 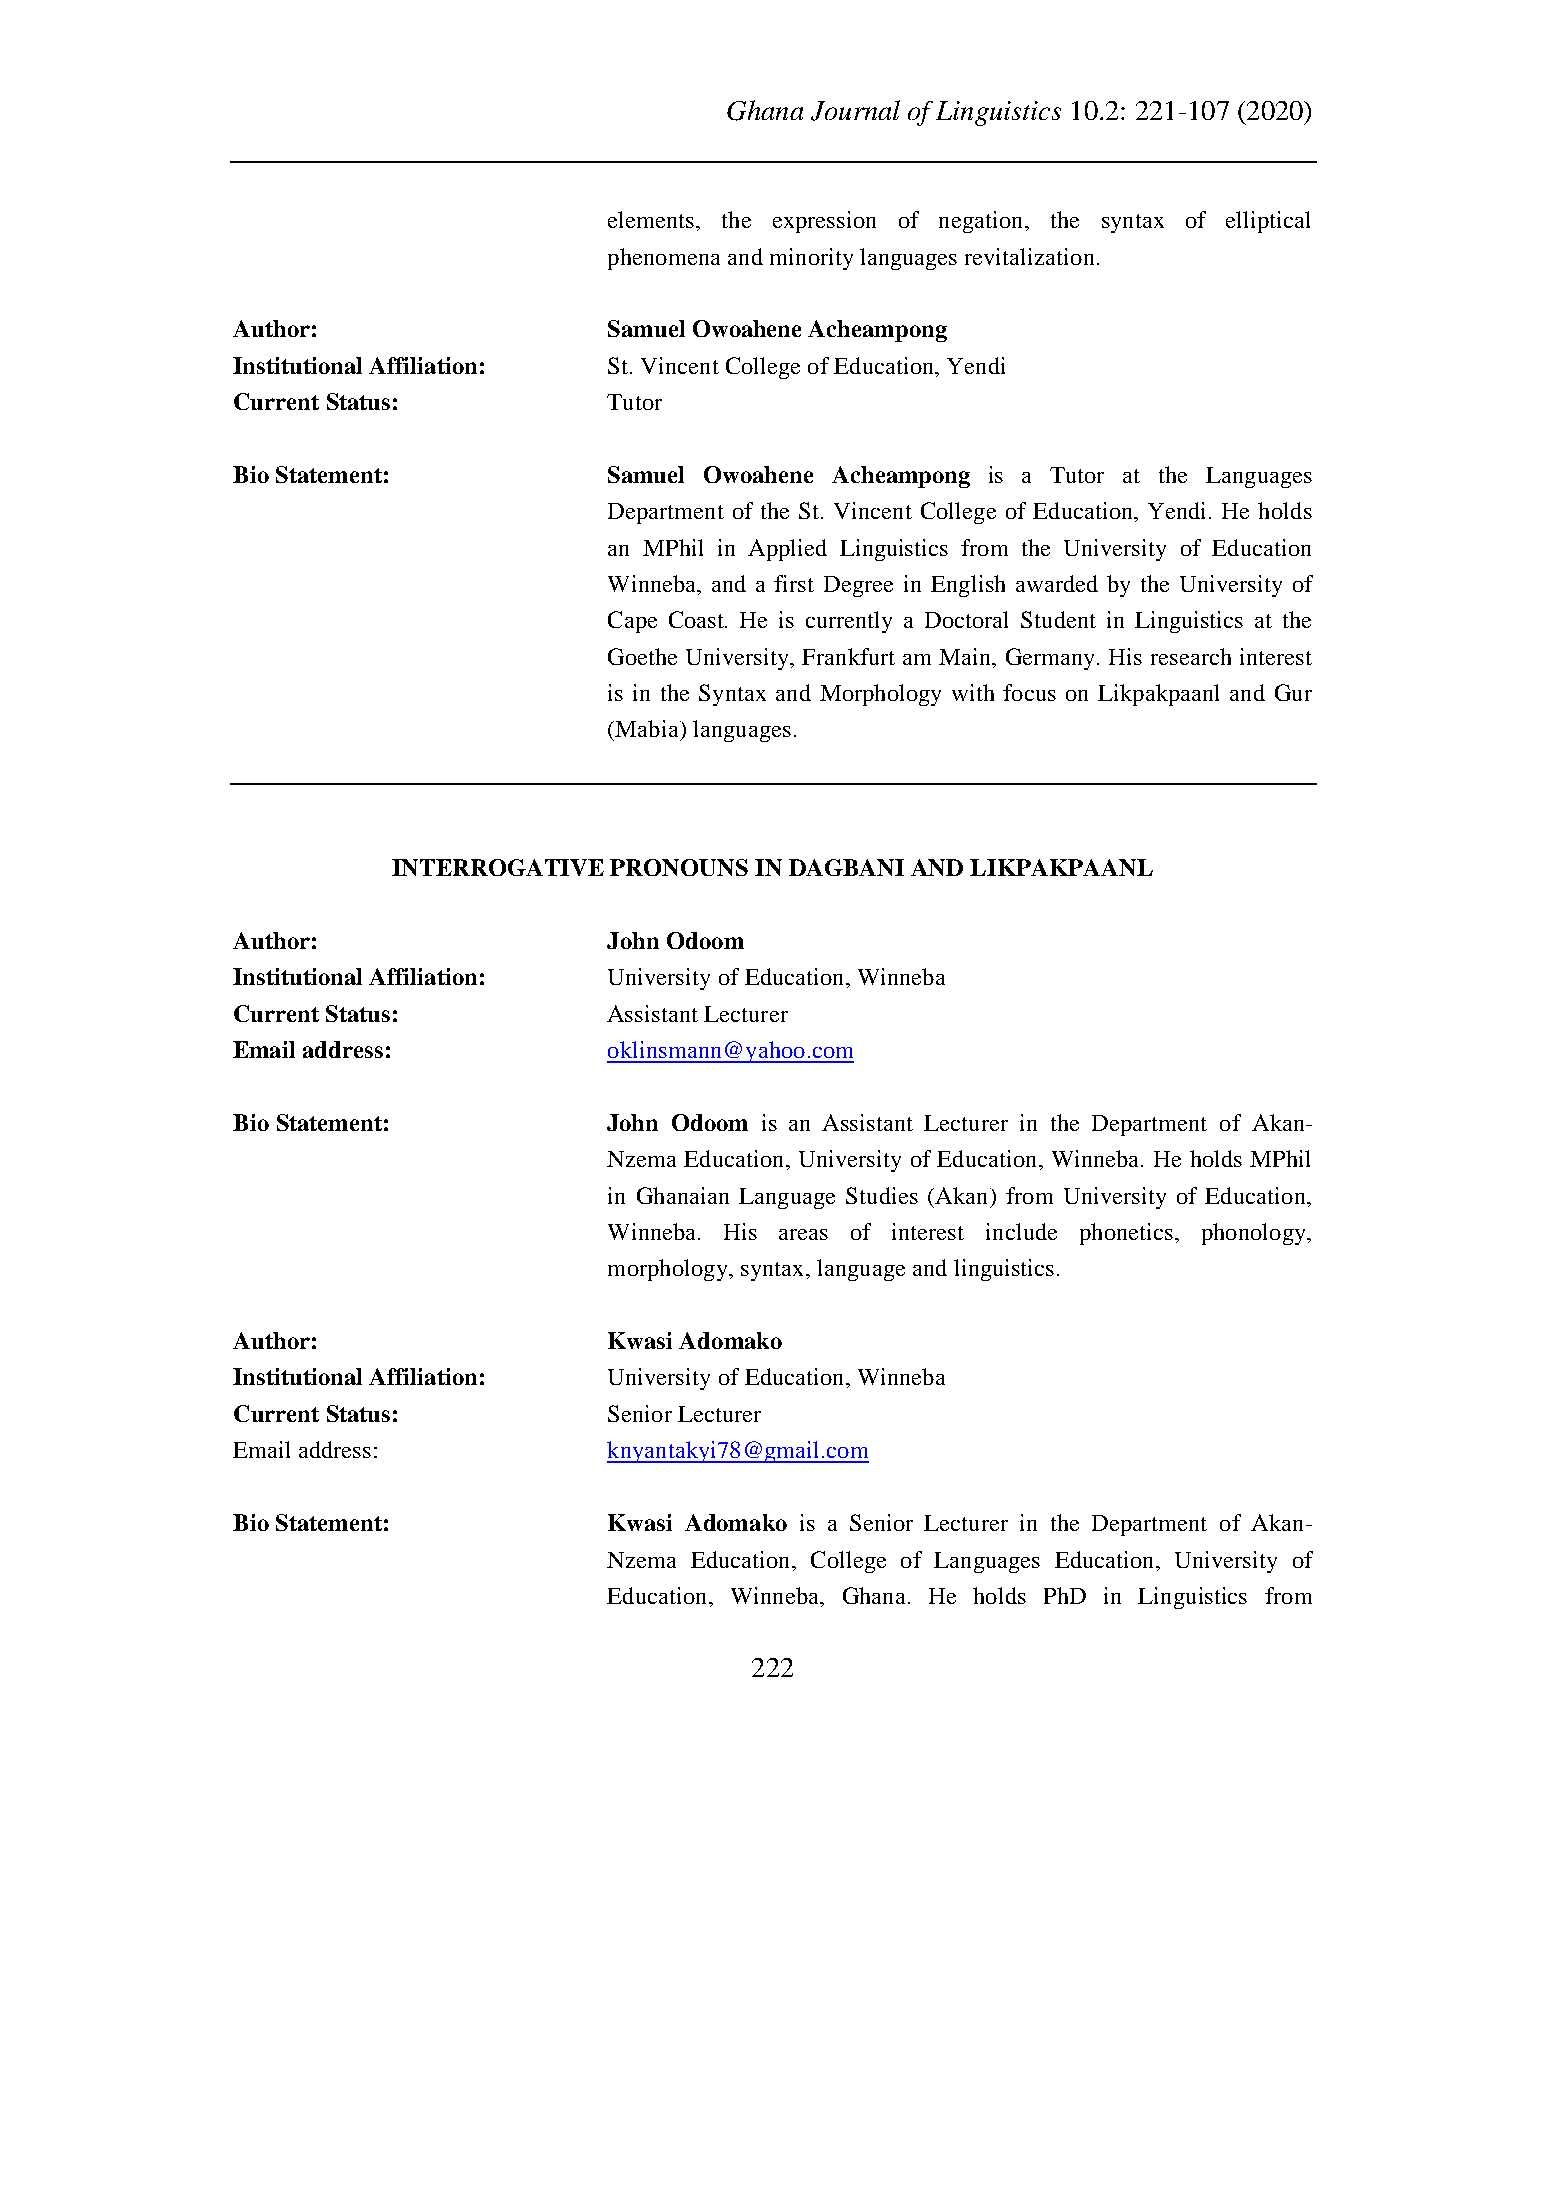 I want to click on phonology, so click(x=1255, y=1234).
